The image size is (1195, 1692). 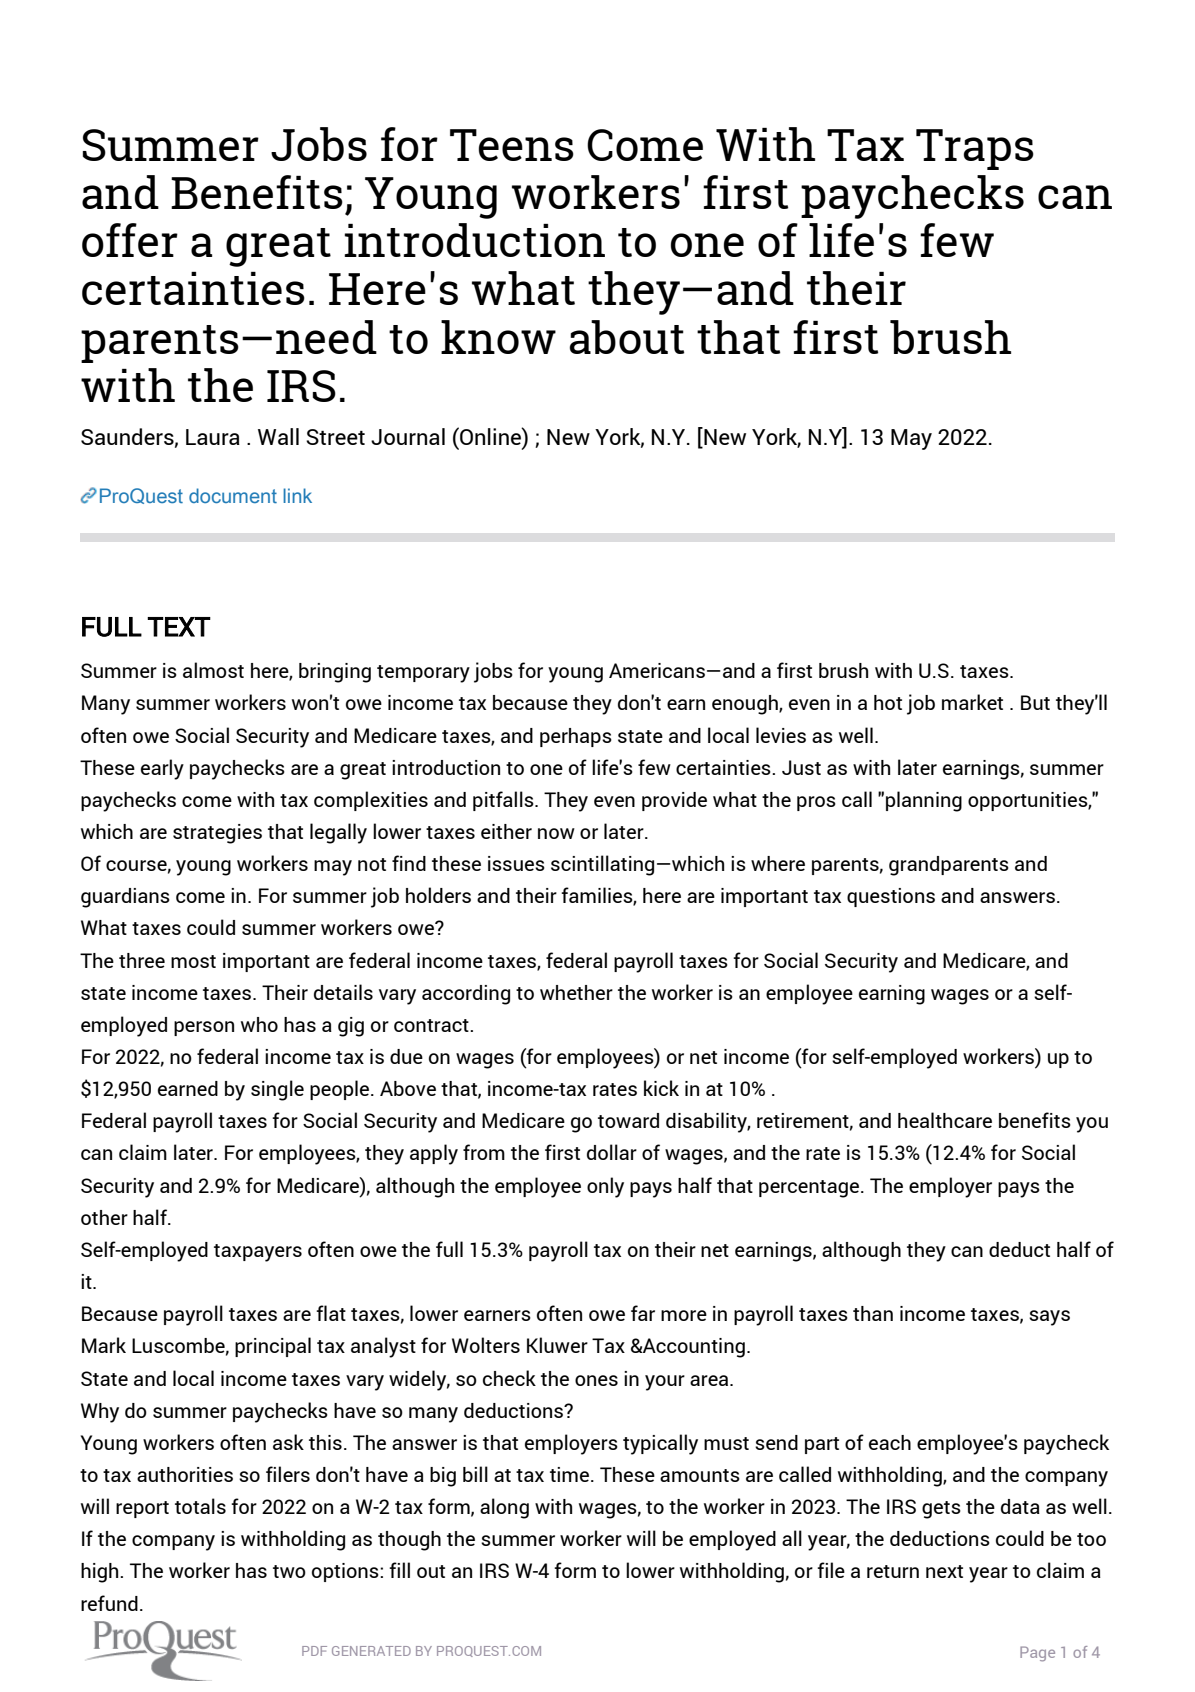 What do you see at coordinates (277, 1090) in the screenshot?
I see `single` at bounding box center [277, 1090].
